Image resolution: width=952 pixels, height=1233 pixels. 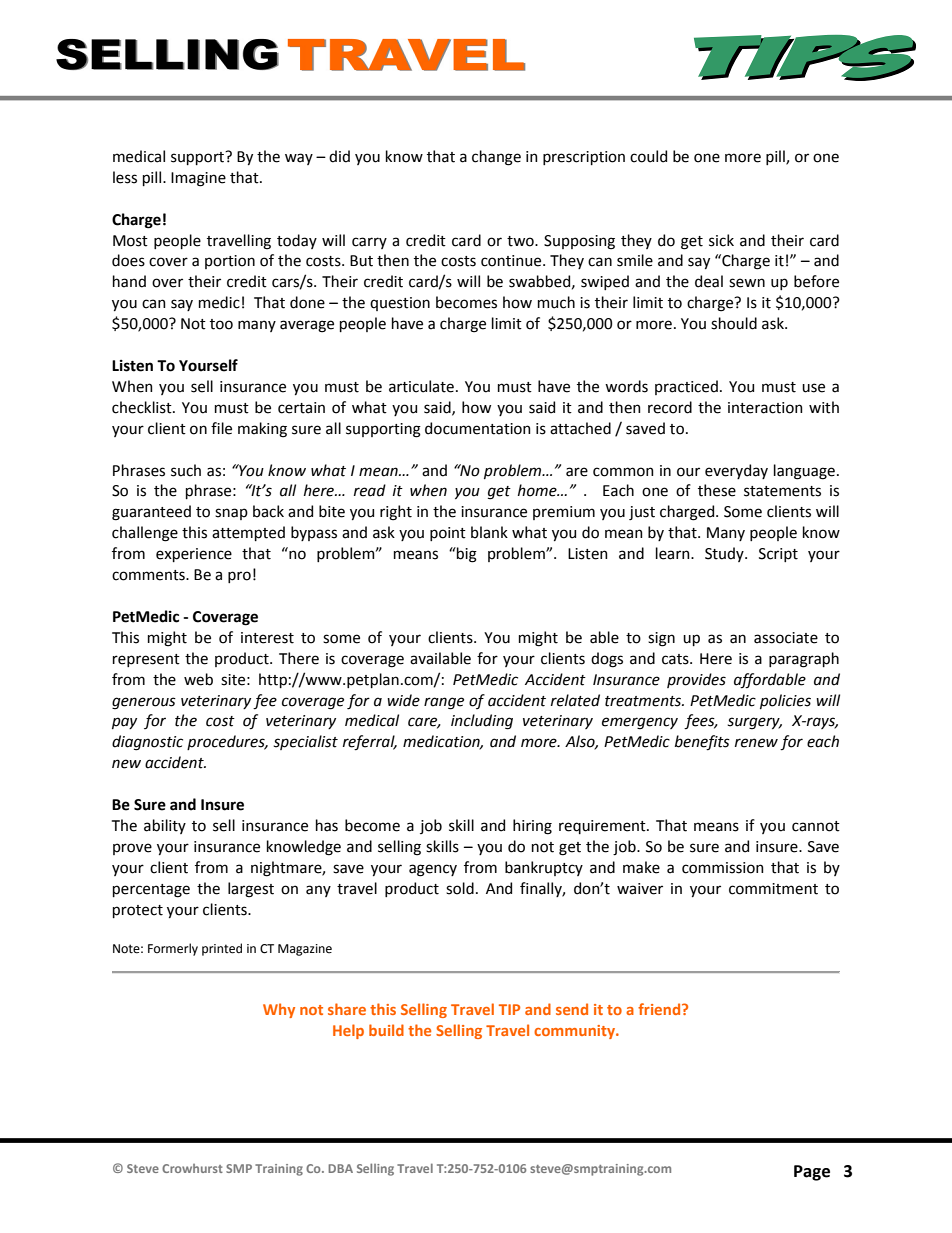 What do you see at coordinates (496, 158) in the image?
I see `change` at bounding box center [496, 158].
